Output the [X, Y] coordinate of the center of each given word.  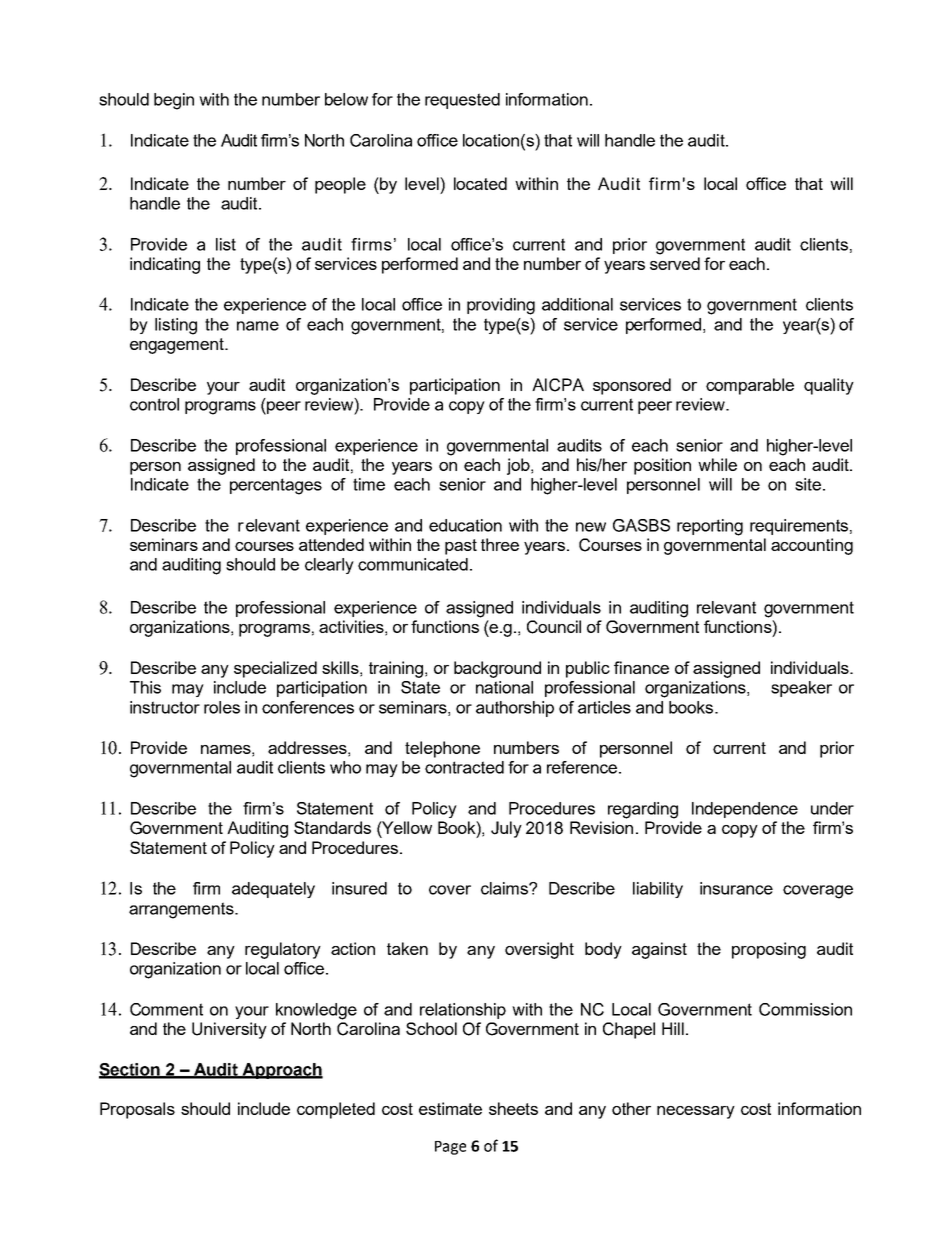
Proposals [137, 1110]
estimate [450, 1108]
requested [462, 101]
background [497, 669]
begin [174, 101]
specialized [275, 669]
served [675, 263]
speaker [801, 689]
